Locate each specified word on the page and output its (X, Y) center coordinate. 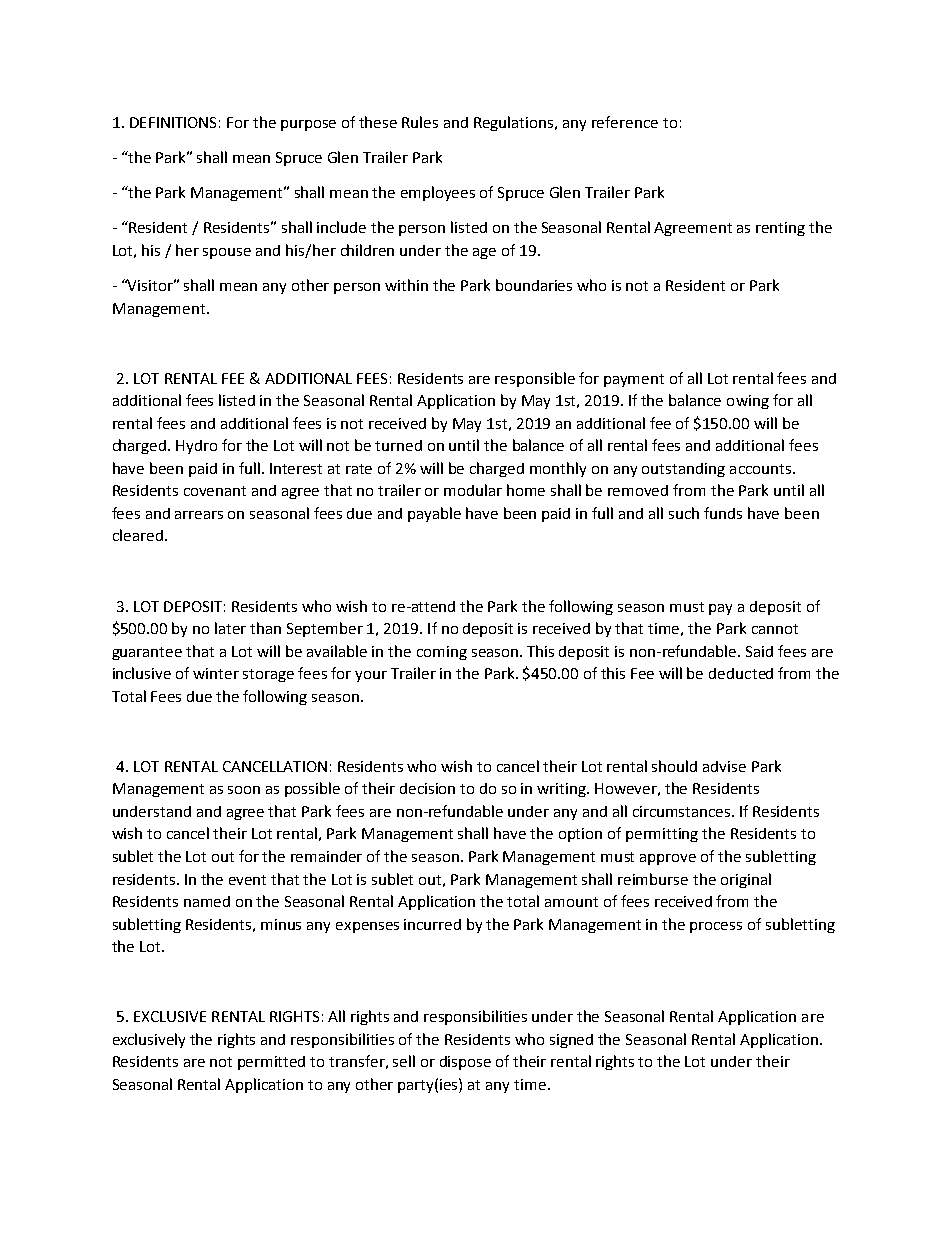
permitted (271, 1063)
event (247, 880)
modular (473, 490)
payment (634, 380)
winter (216, 673)
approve (668, 859)
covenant (215, 491)
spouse (227, 253)
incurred (432, 924)
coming (442, 653)
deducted (741, 673)
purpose (308, 125)
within (406, 285)
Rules (420, 122)
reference (625, 122)
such (684, 513)
